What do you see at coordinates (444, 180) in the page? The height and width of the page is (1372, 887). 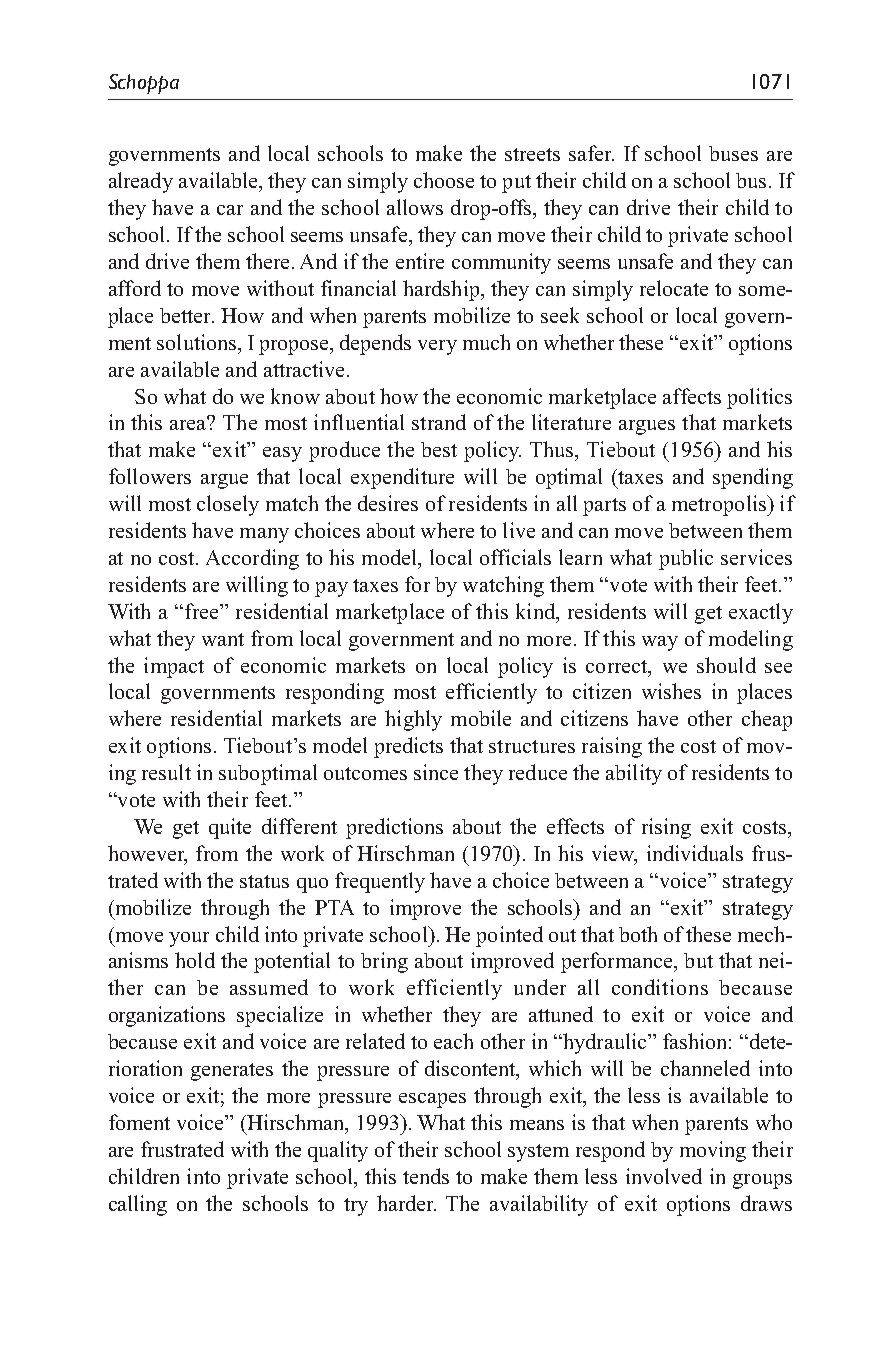 I see `choose` at bounding box center [444, 180].
